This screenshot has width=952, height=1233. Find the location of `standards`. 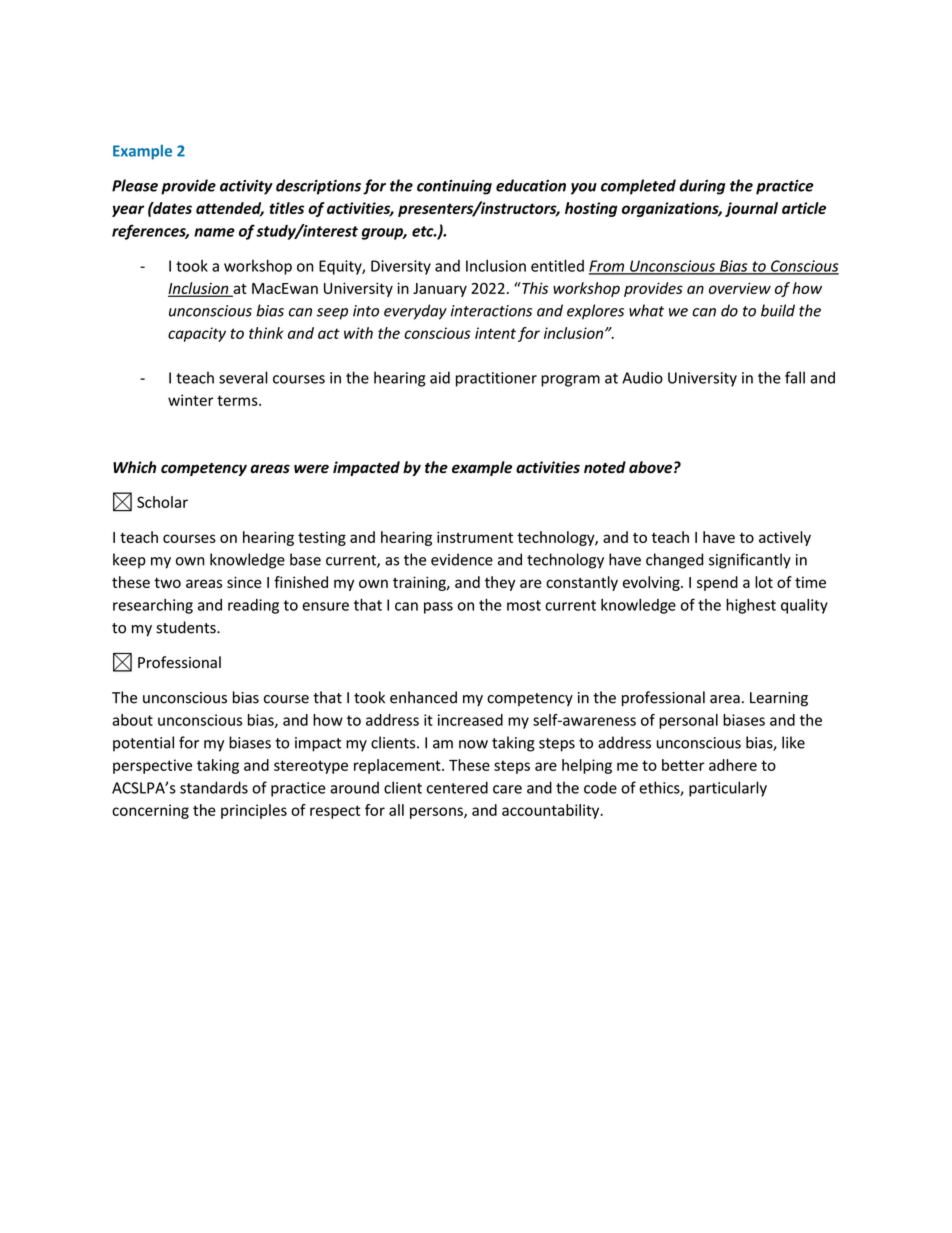

standards is located at coordinates (214, 787).
